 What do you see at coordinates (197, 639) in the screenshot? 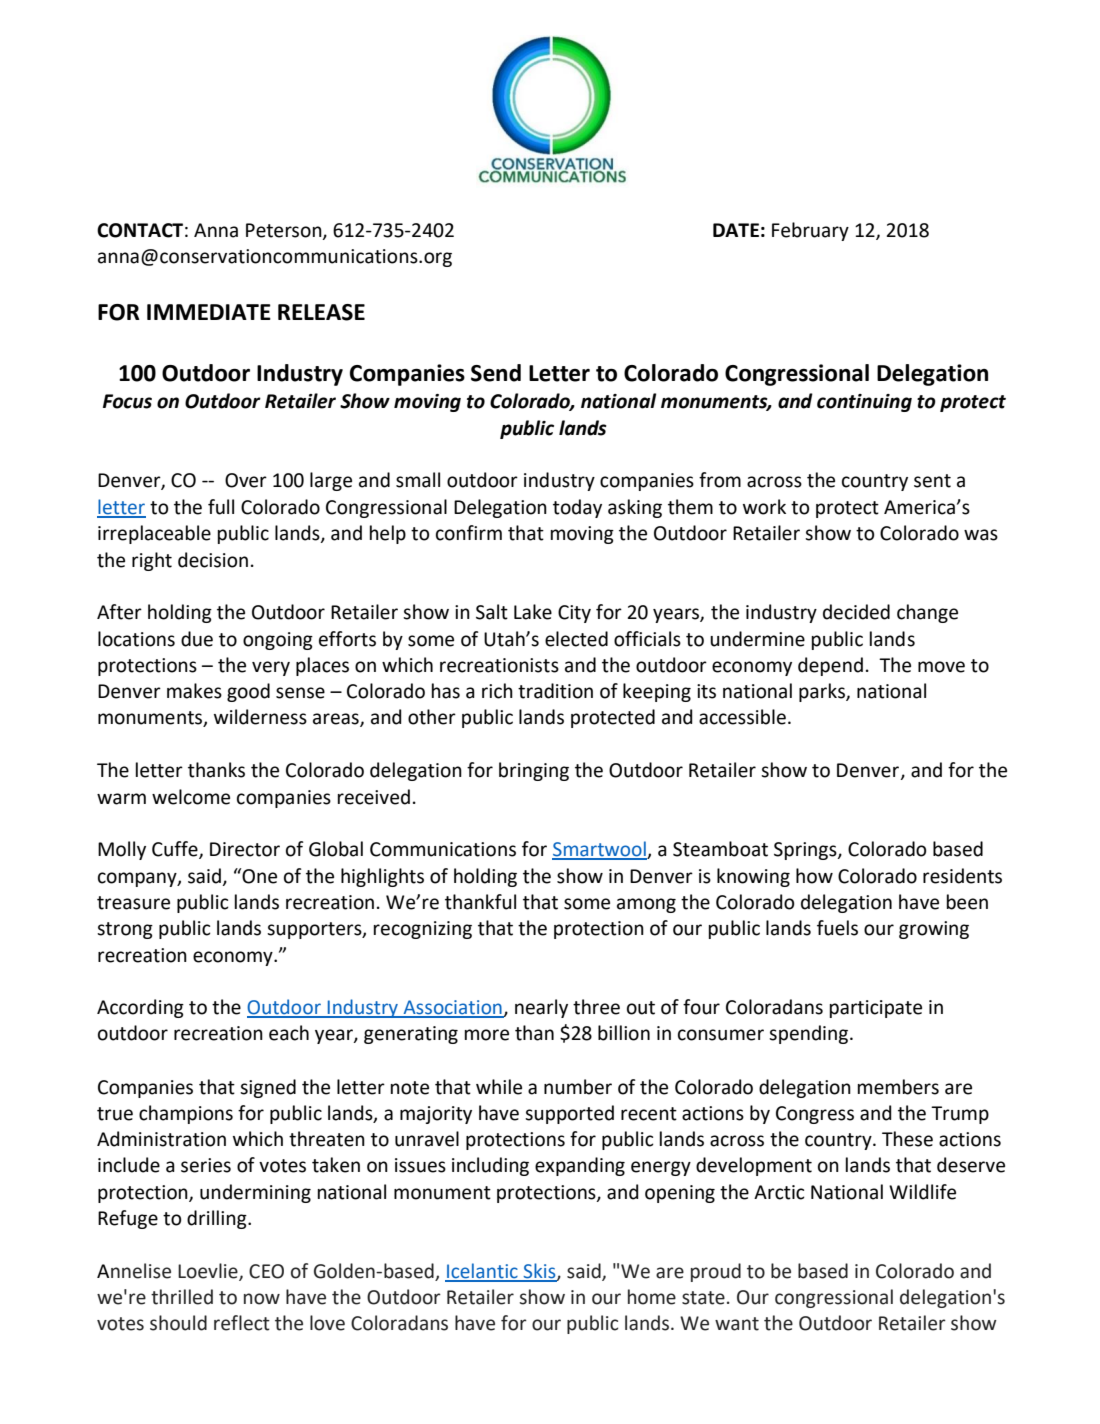
I see `due` at bounding box center [197, 639].
